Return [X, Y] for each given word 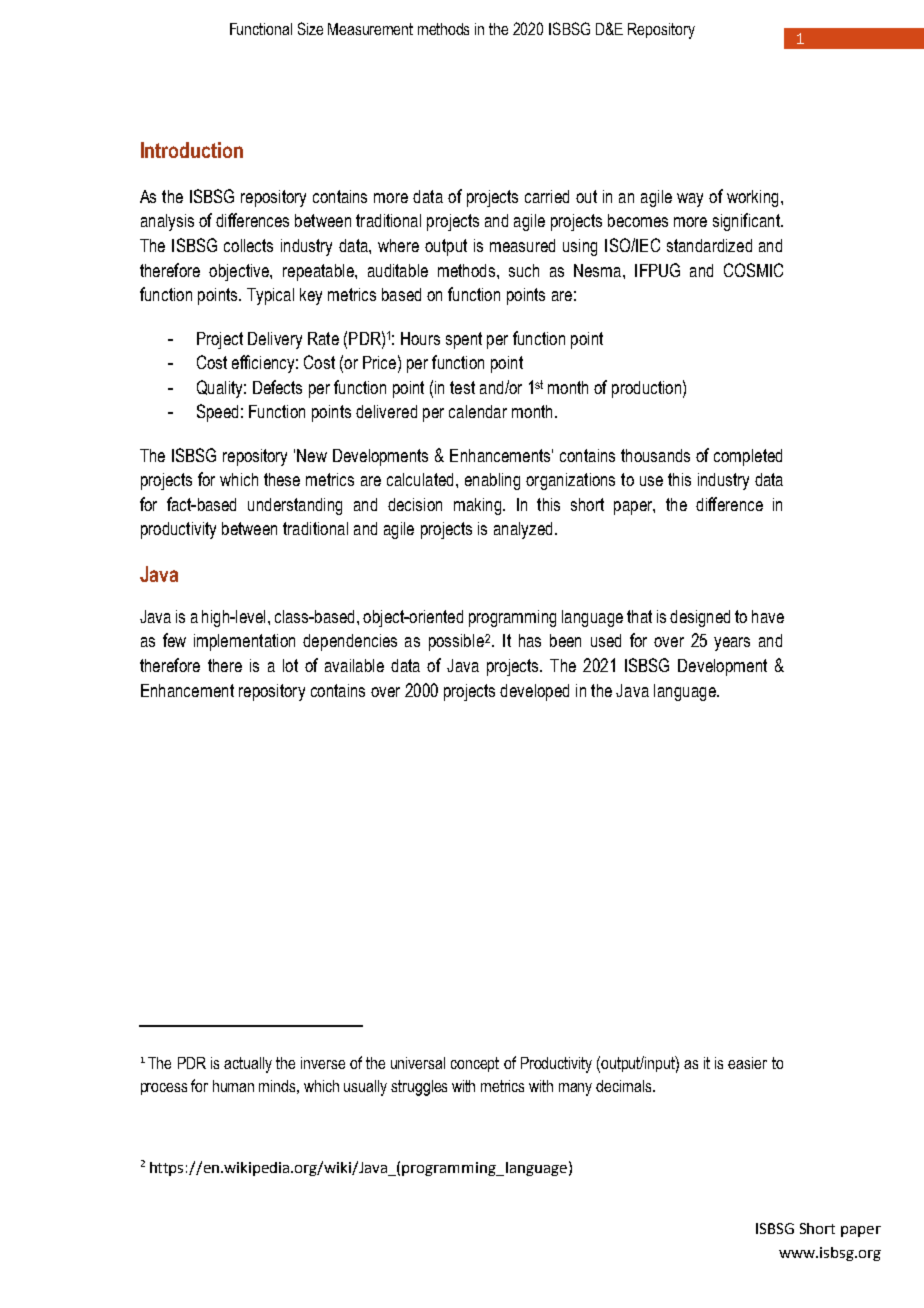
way [690, 200]
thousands [655, 455]
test [462, 387]
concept [475, 1064]
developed [534, 692]
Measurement [370, 29]
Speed [217, 413]
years [732, 644]
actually [248, 1065]
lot [290, 665]
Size [310, 28]
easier [747, 1063]
